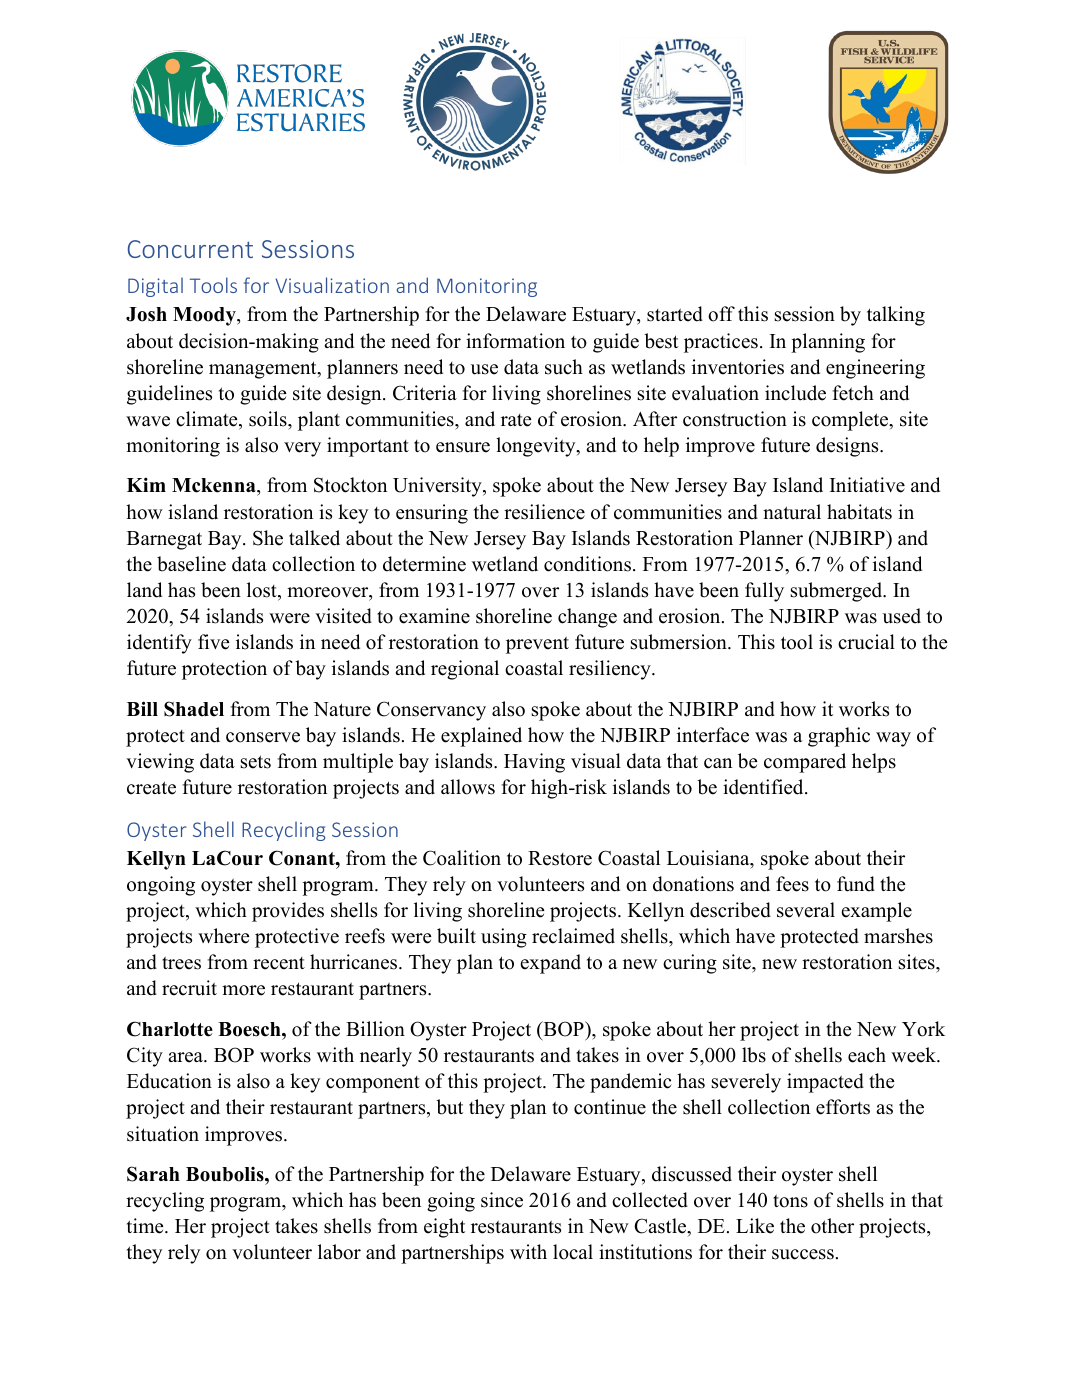 This screenshot has width=1075, height=1392. What do you see at coordinates (205, 316) in the screenshot?
I see `Moody` at bounding box center [205, 316].
